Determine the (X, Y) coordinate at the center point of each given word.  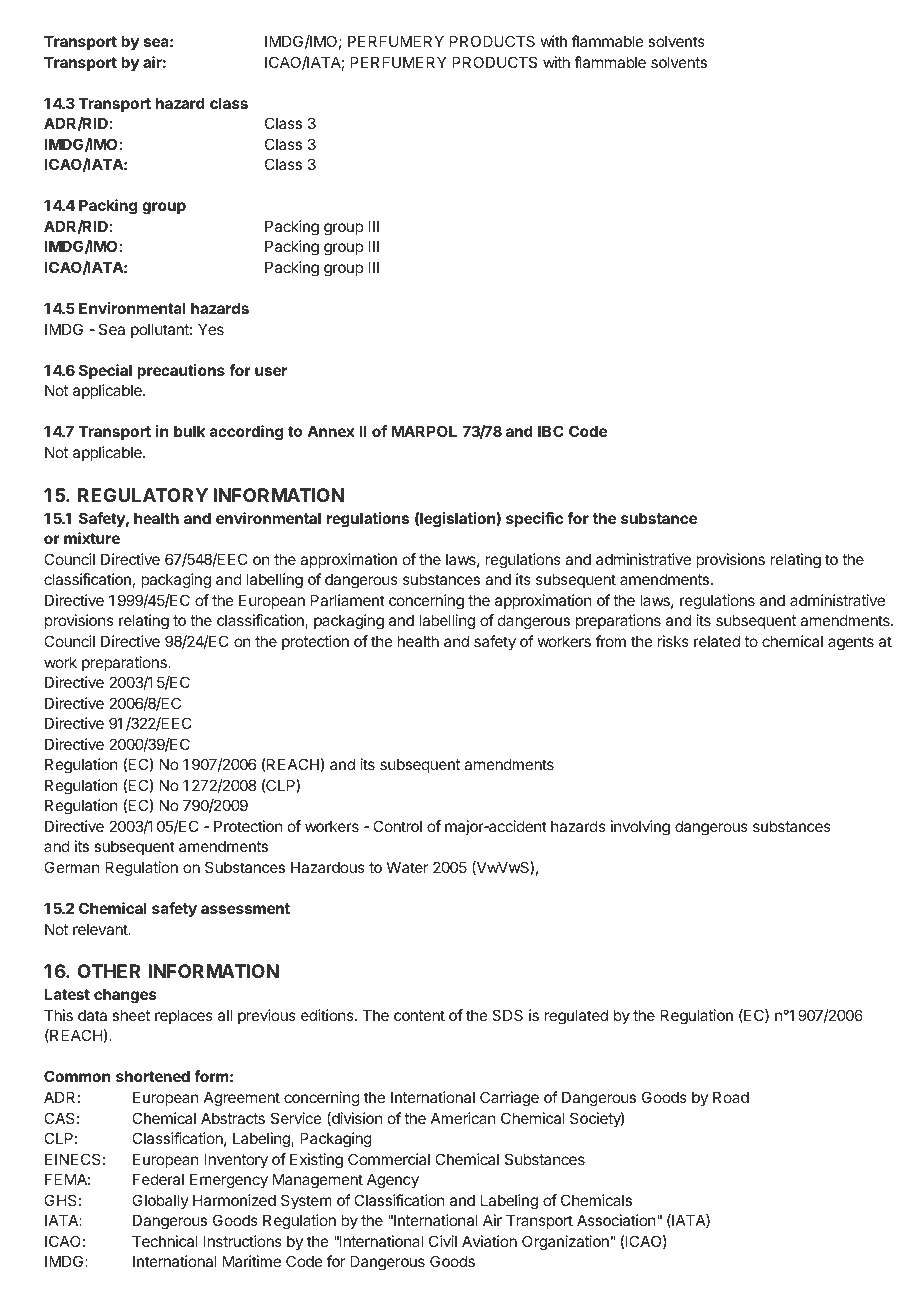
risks (673, 641)
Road (731, 1097)
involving (640, 828)
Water (407, 867)
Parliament (348, 600)
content (419, 1015)
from (611, 641)
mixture (92, 538)
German (71, 867)
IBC (551, 431)
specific (534, 519)
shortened (153, 1076)
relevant (101, 929)
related (717, 641)
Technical (165, 1241)
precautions (181, 371)
